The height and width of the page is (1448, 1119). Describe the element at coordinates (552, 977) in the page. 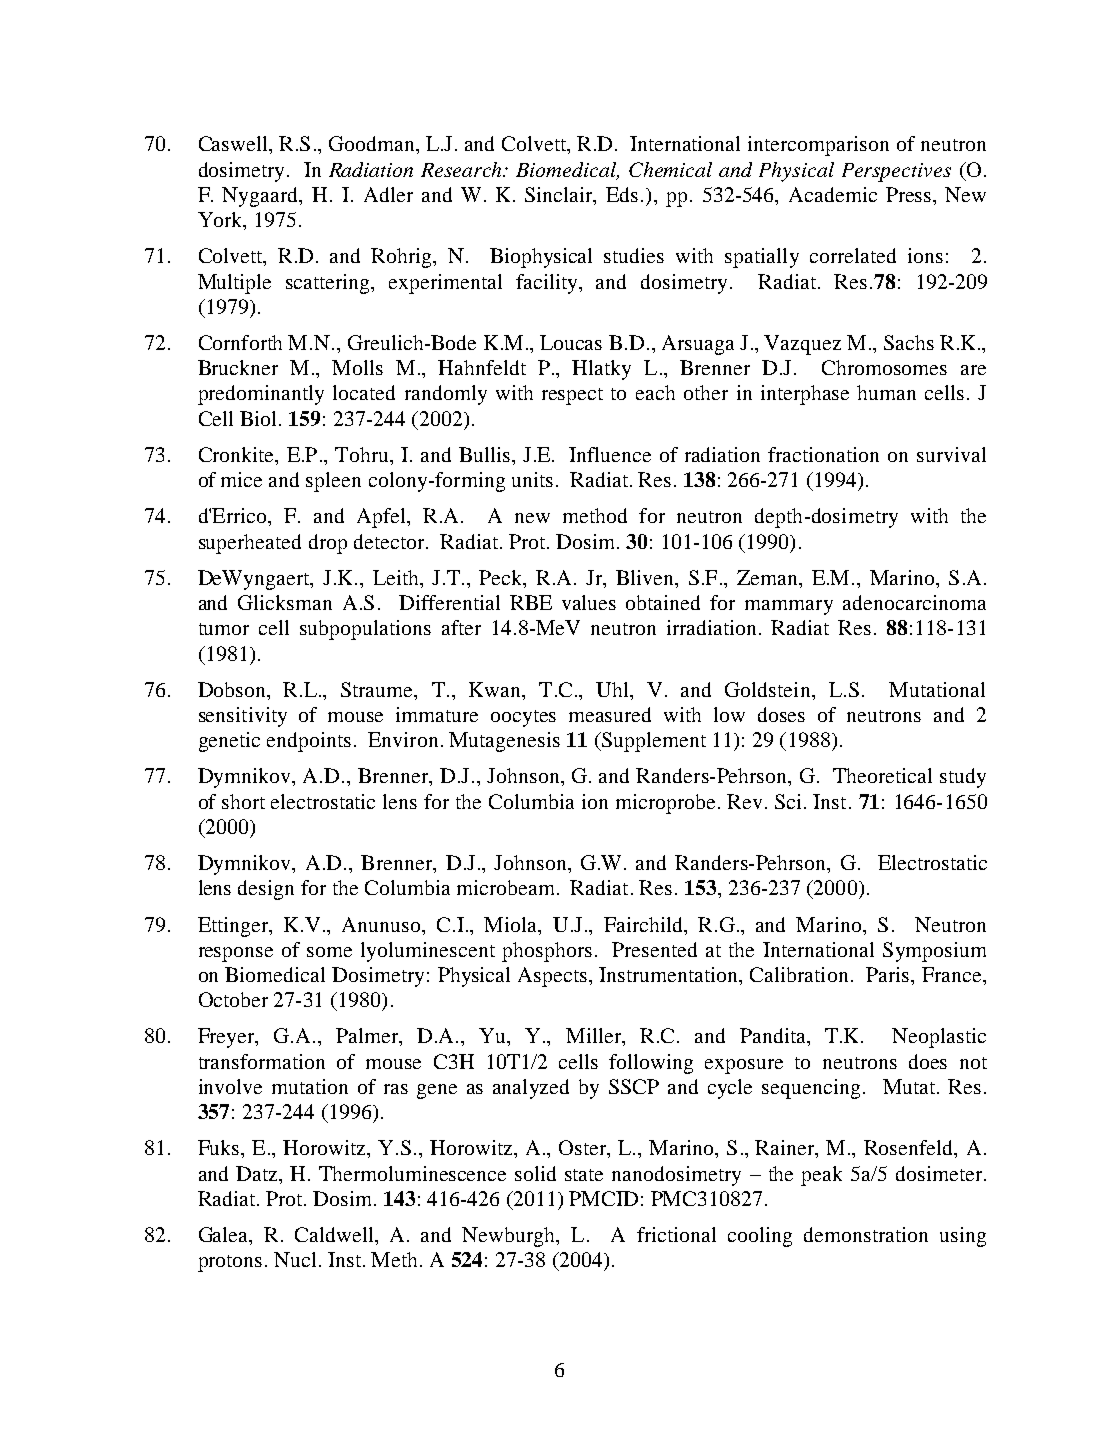

I see `Aspects` at that location.
